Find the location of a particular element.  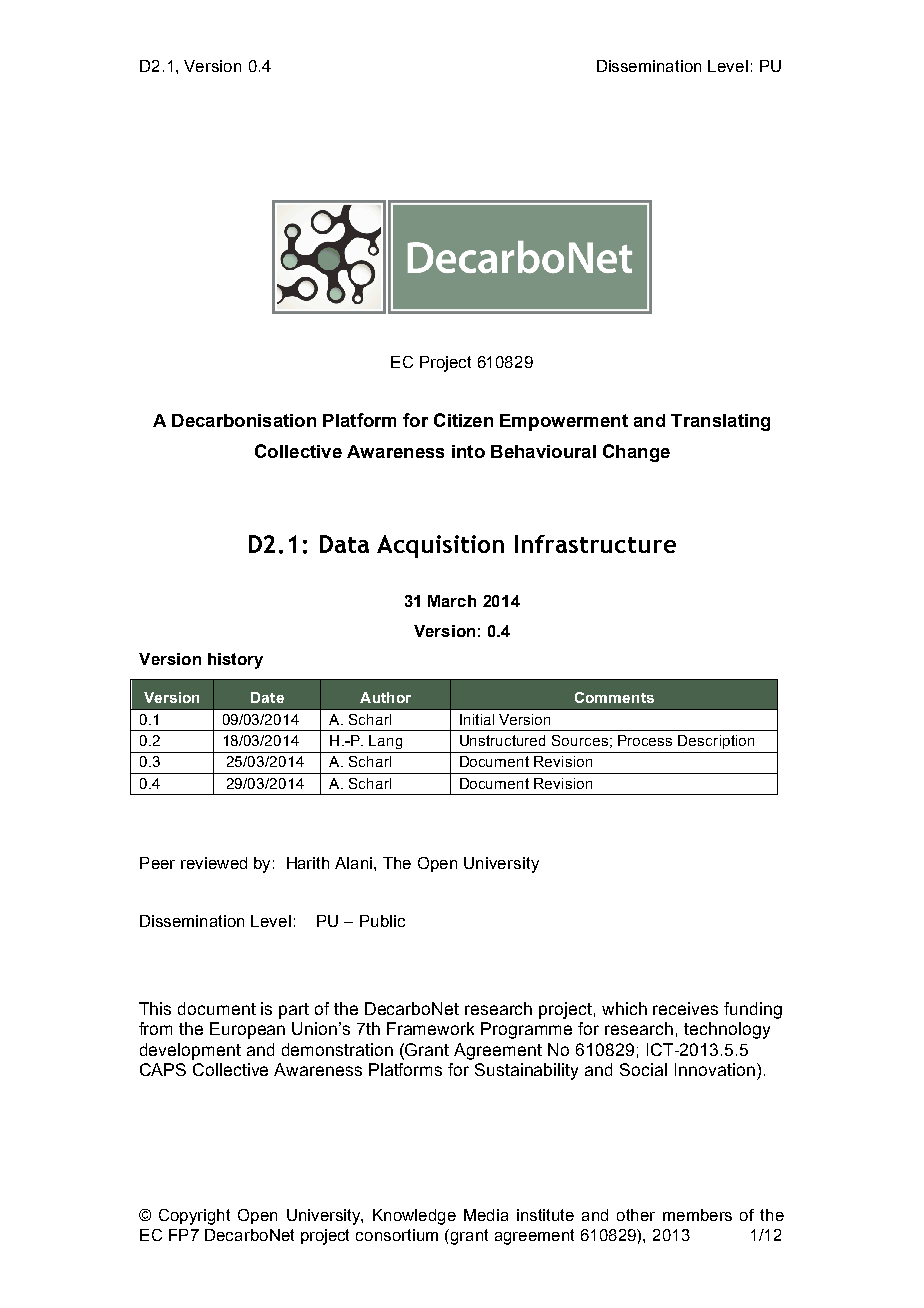

Alani is located at coordinates (355, 863).
